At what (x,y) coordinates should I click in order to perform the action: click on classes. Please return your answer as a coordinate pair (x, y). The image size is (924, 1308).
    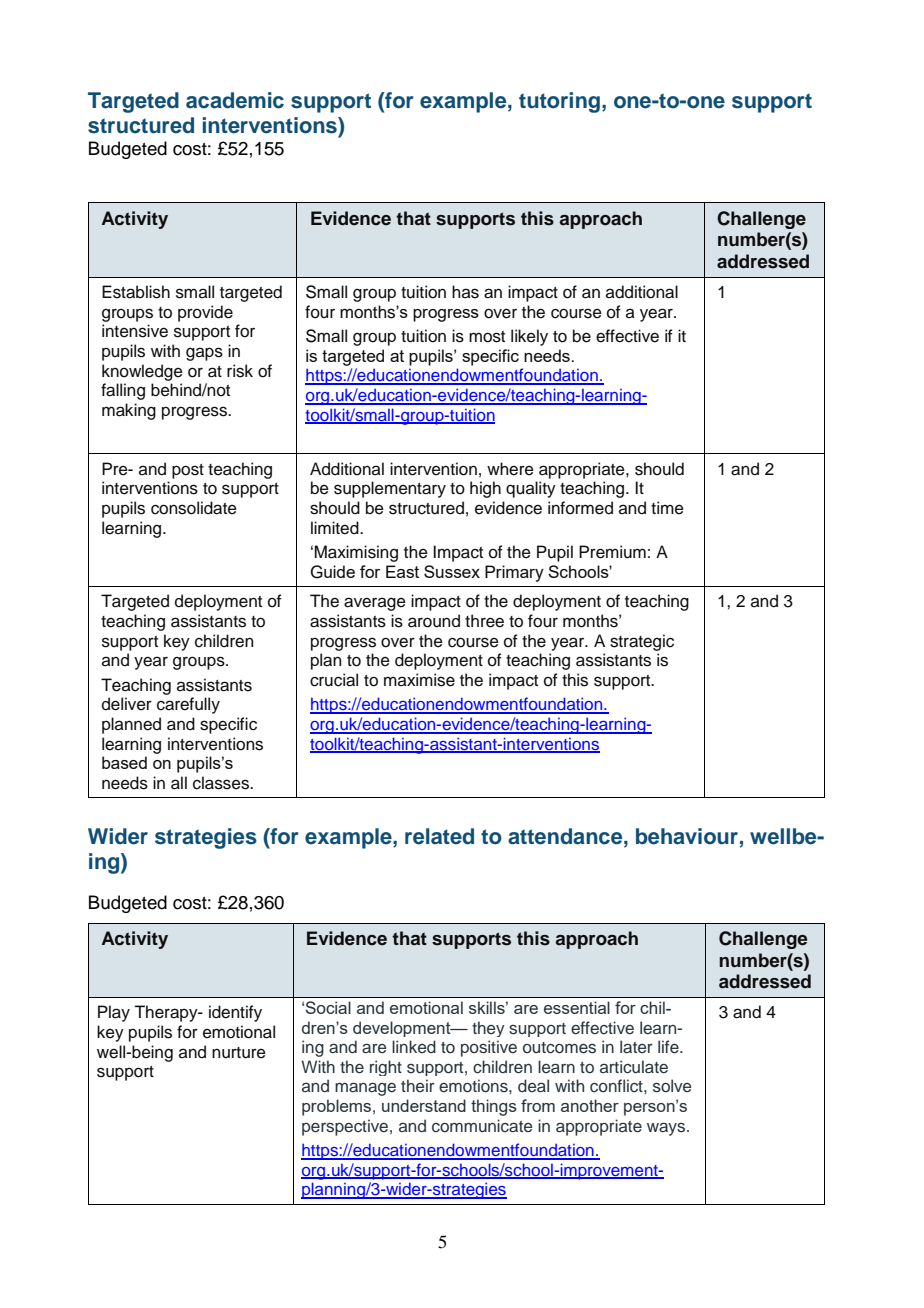
    Looking at the image, I should click on (222, 783).
